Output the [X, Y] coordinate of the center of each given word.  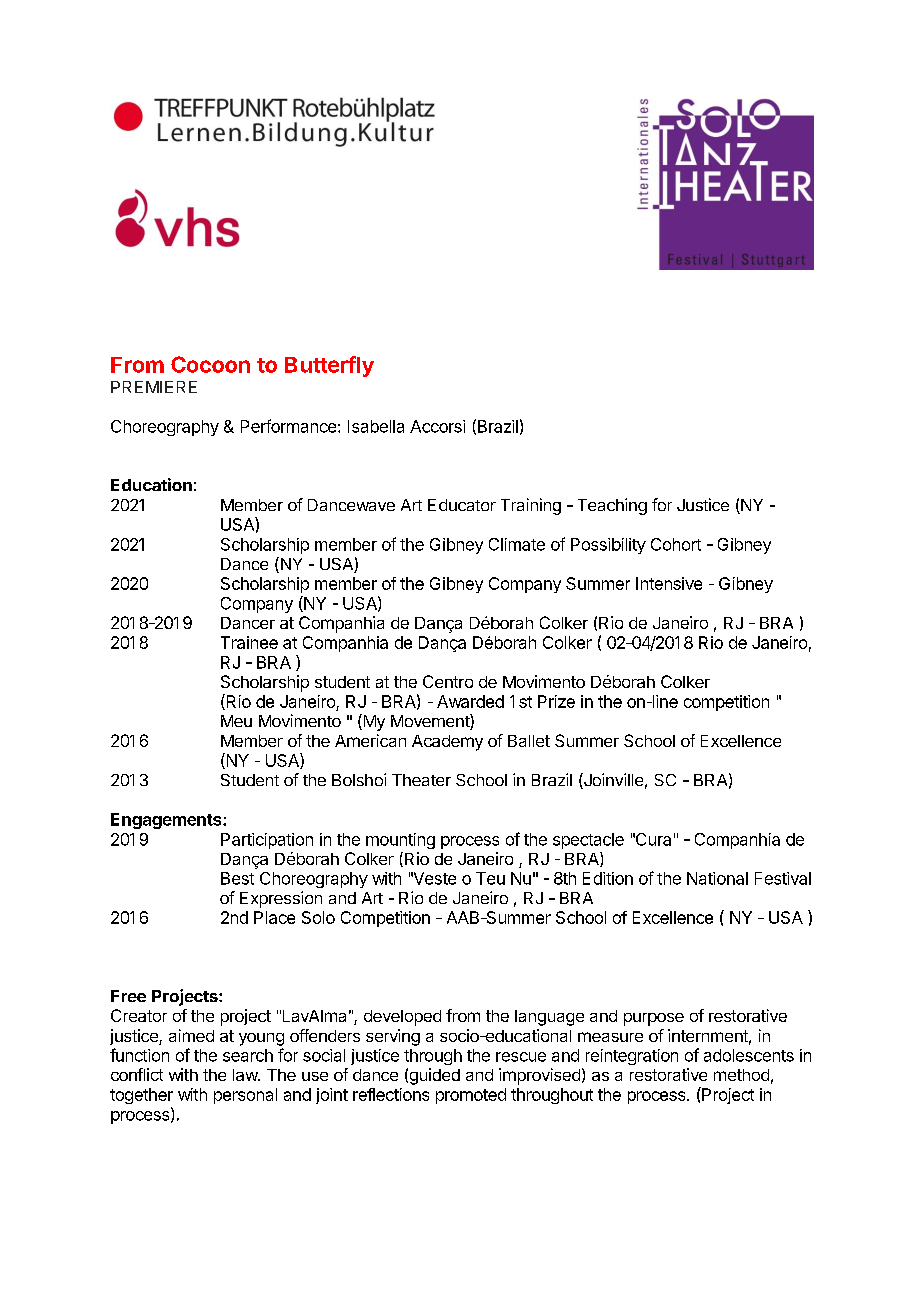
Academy [447, 743]
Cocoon [210, 364]
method [741, 1075]
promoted [471, 1096]
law [246, 1075]
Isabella [376, 426]
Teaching [612, 506]
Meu [236, 721]
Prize [556, 701]
